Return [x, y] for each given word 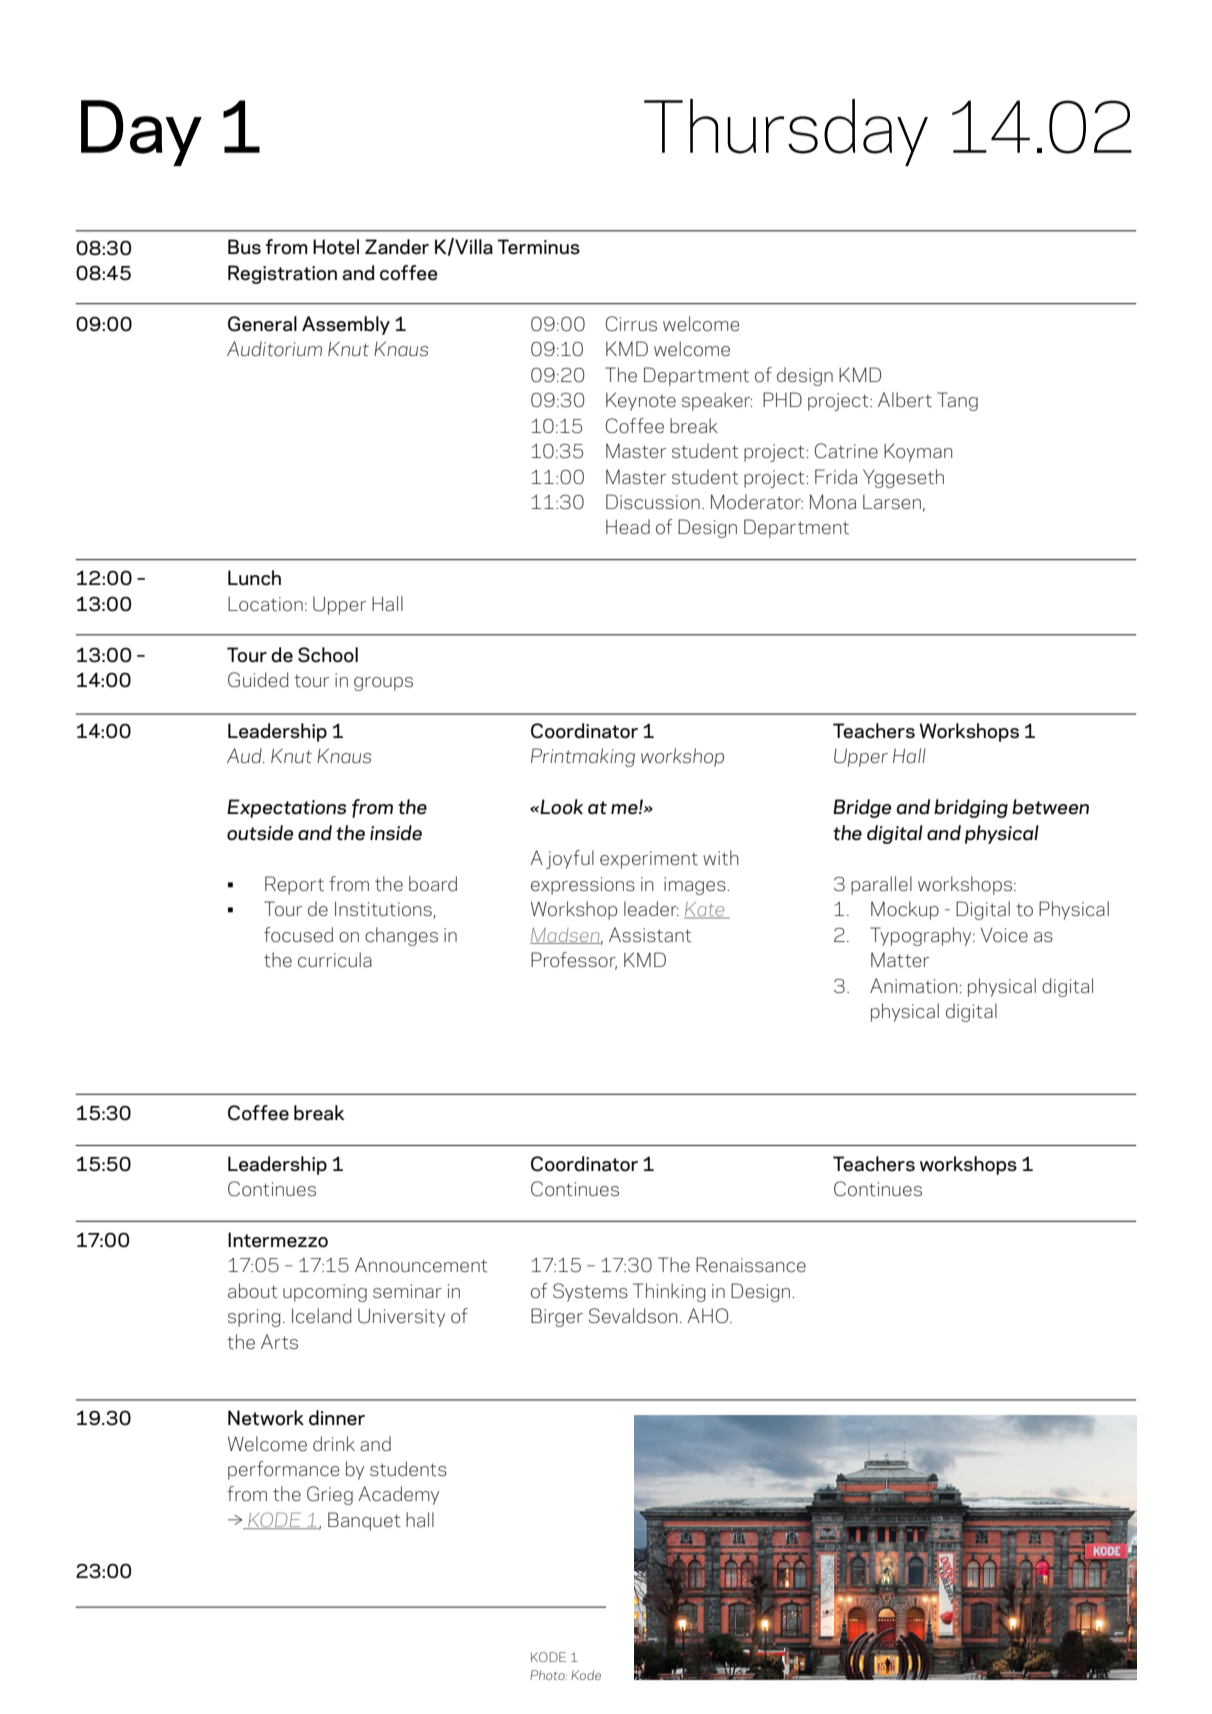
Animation [913, 985]
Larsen [892, 502]
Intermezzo [278, 1240]
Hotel [336, 247]
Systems [590, 1292]
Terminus [539, 247]
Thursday [786, 132]
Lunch [254, 578]
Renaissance [751, 1264]
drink [334, 1443]
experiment [649, 860]
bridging [971, 808]
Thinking [669, 1292]
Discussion [653, 501]
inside [396, 833]
